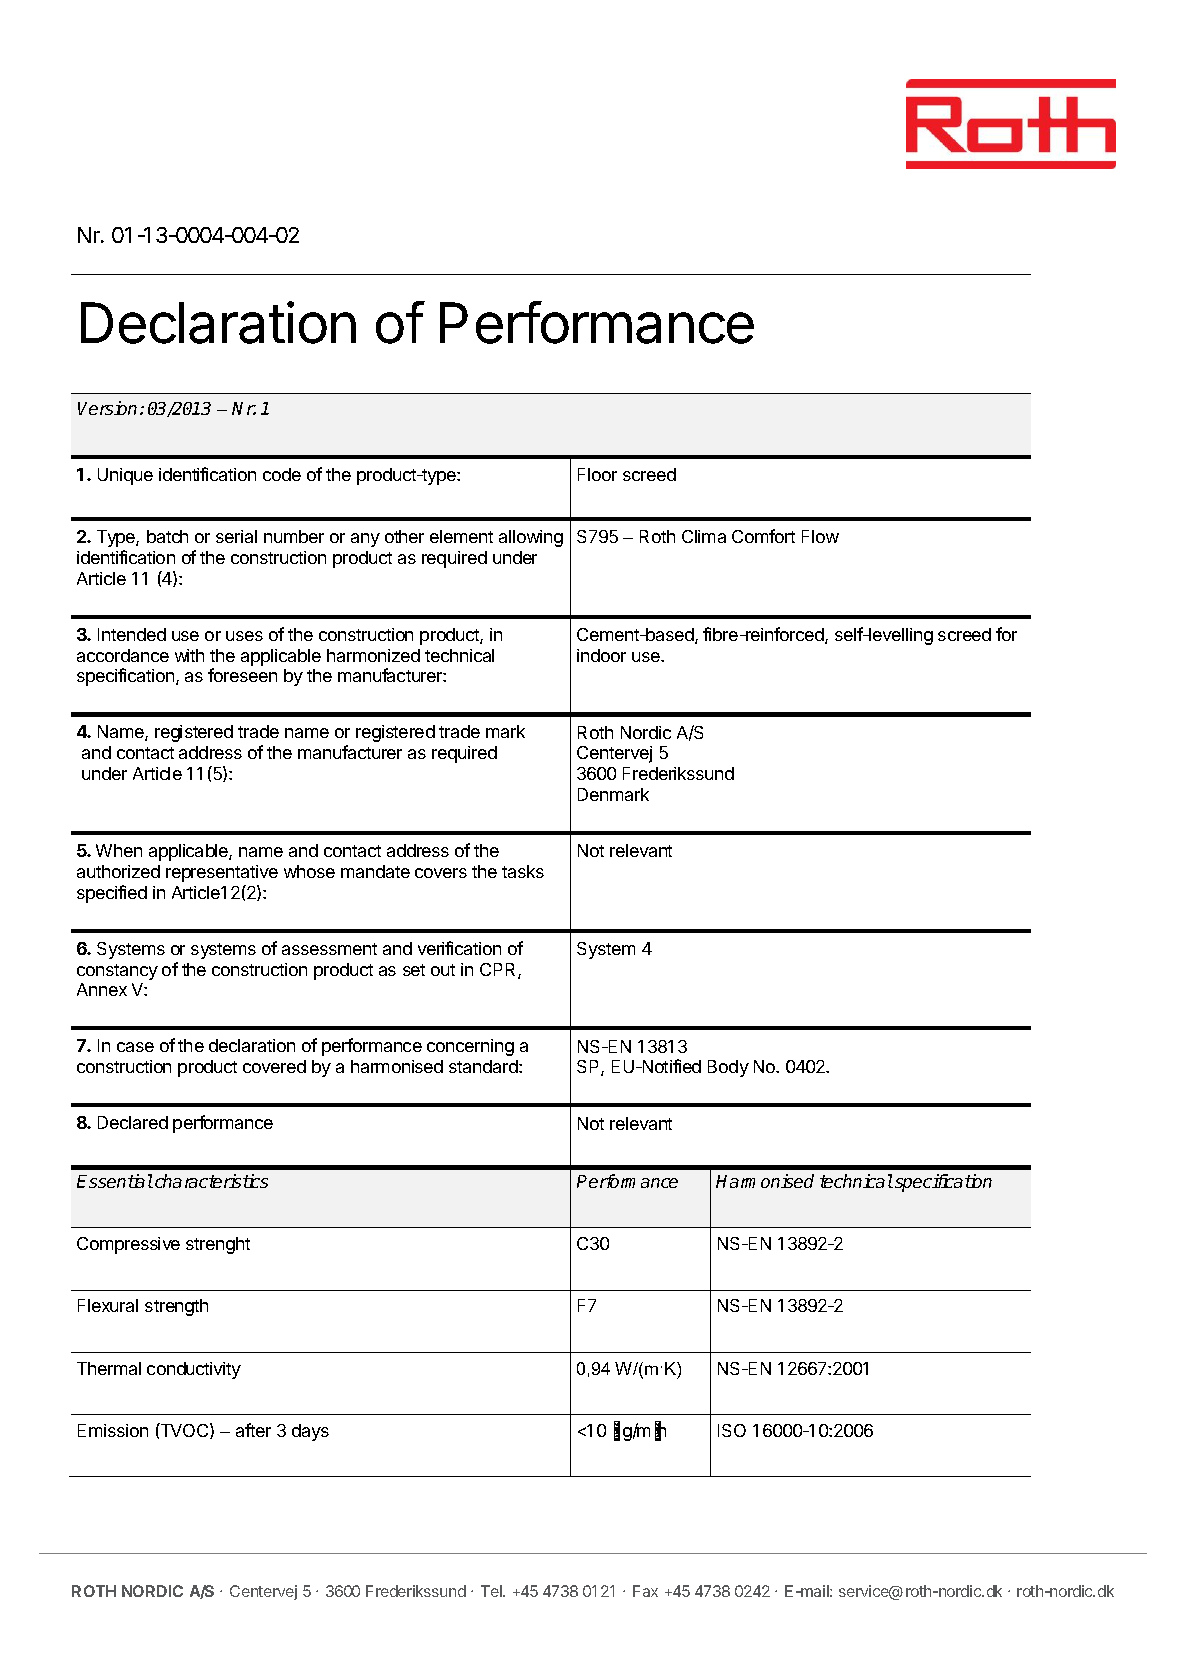 This image has height=1677, width=1186. I want to click on Comfort, so click(763, 536).
